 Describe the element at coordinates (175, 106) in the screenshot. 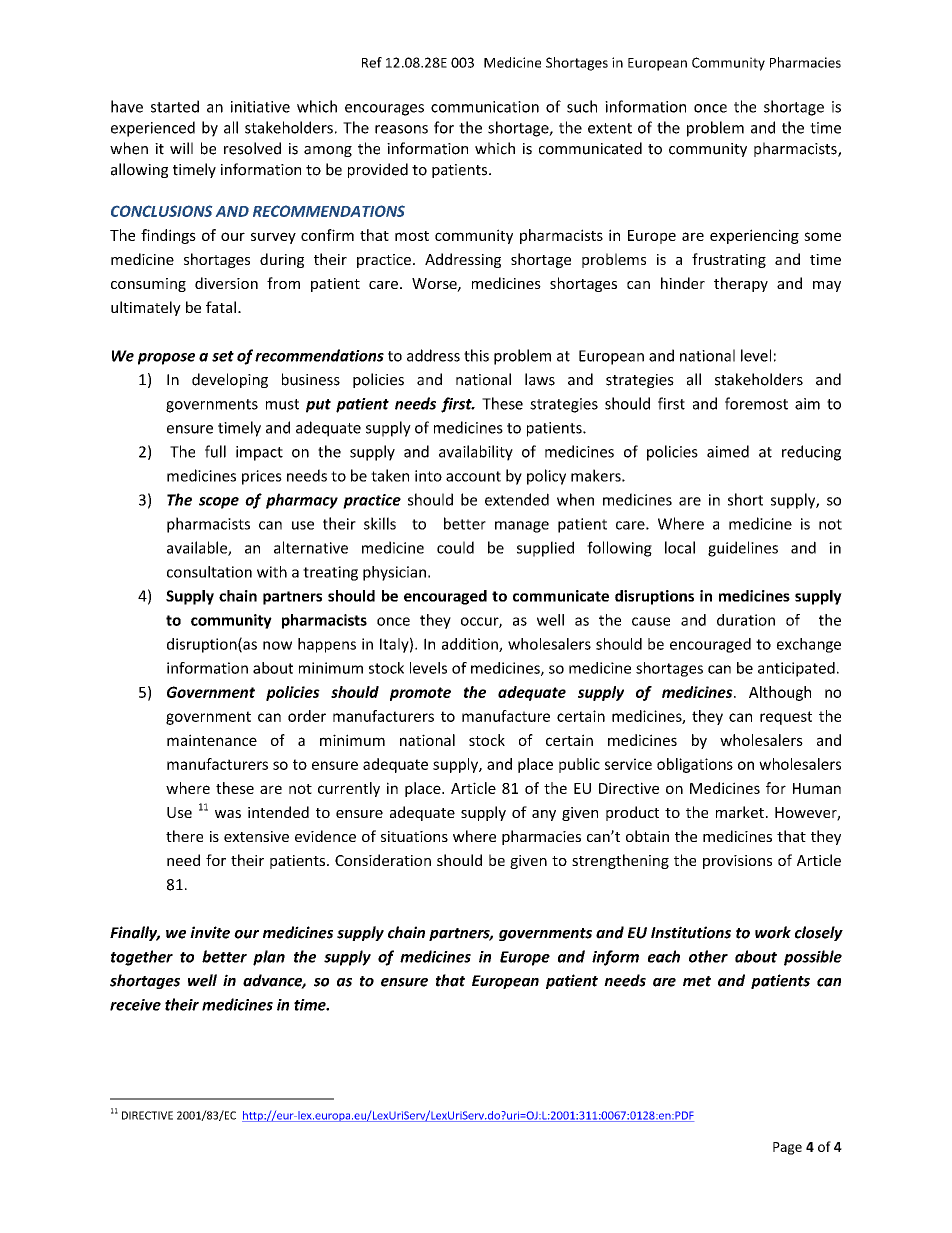

I see `started` at that location.
